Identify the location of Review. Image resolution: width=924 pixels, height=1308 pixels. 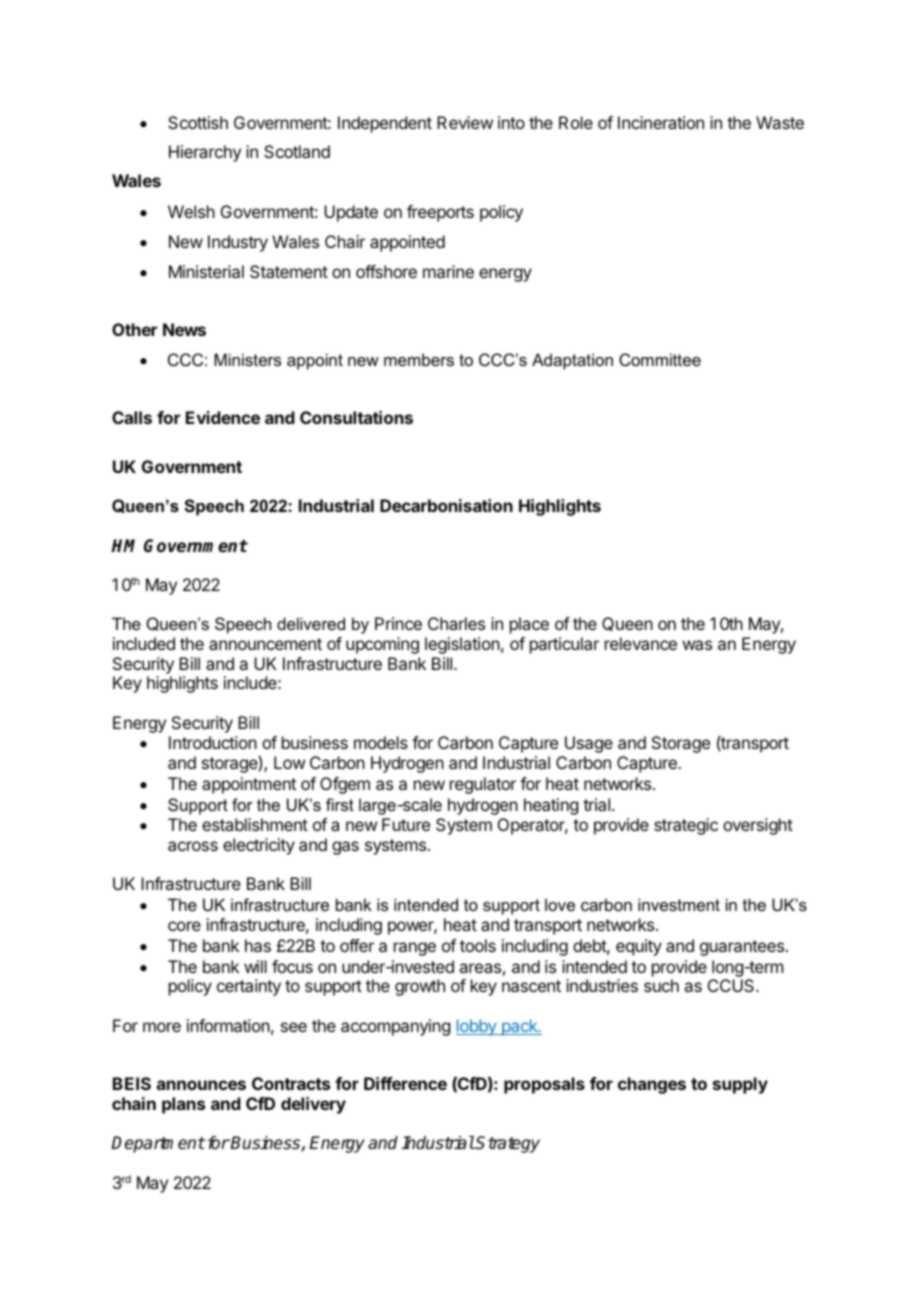
(465, 122).
